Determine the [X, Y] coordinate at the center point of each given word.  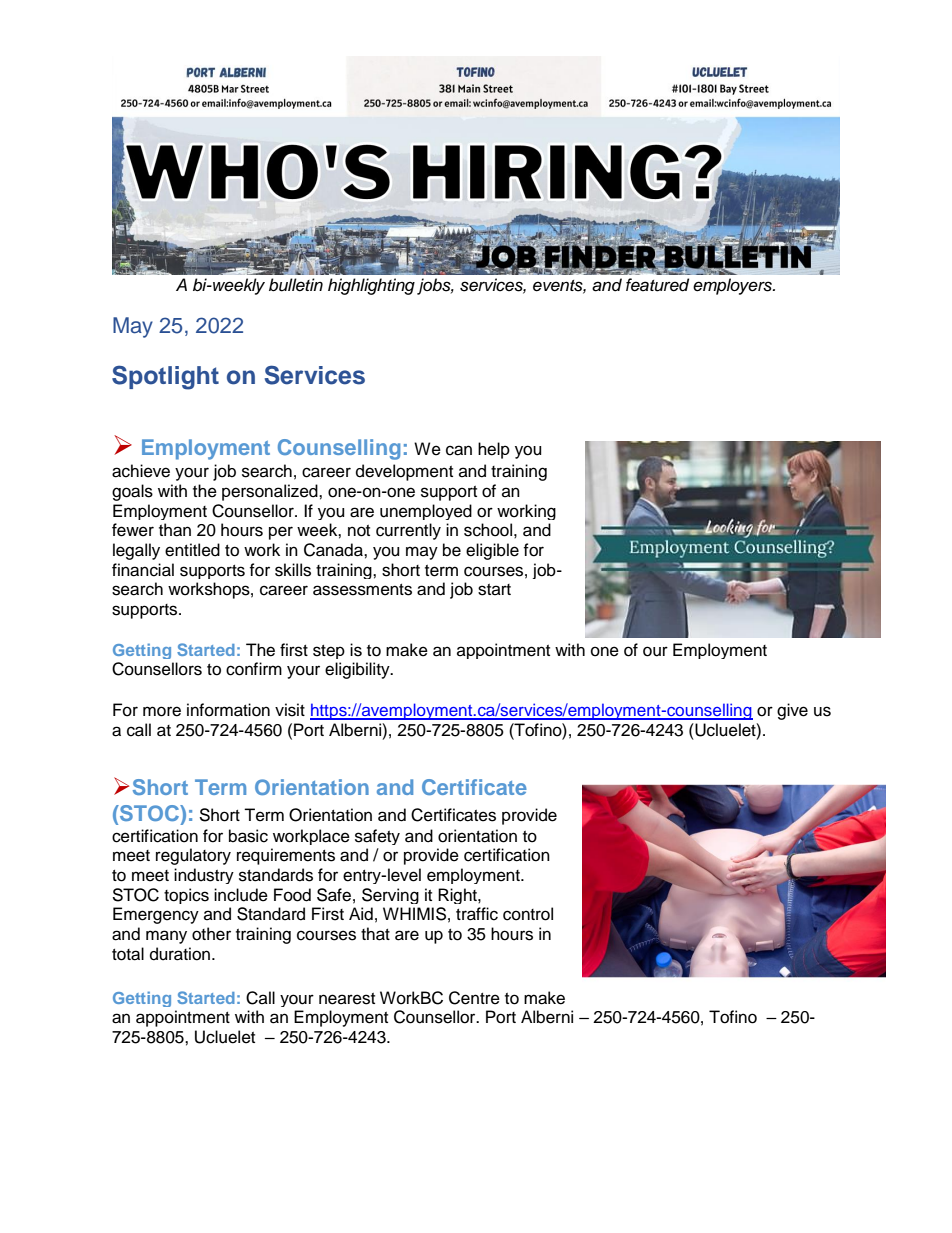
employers [733, 286]
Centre [474, 998]
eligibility [358, 670]
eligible [492, 551]
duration [181, 954]
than [175, 530]
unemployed [426, 512]
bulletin [296, 285]
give [792, 711]
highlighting [371, 286]
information [228, 710]
